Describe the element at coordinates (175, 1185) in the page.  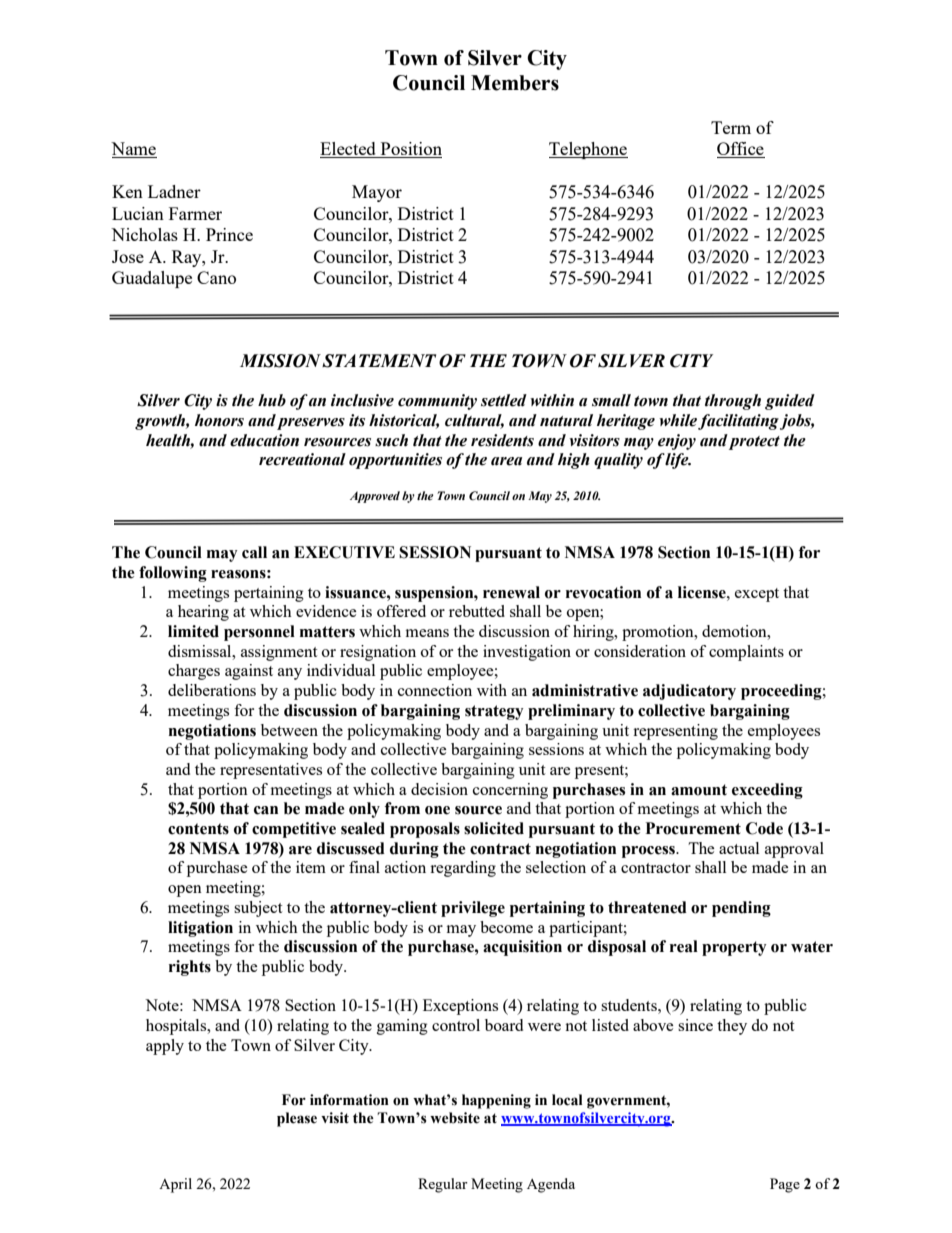
I see `April` at that location.
